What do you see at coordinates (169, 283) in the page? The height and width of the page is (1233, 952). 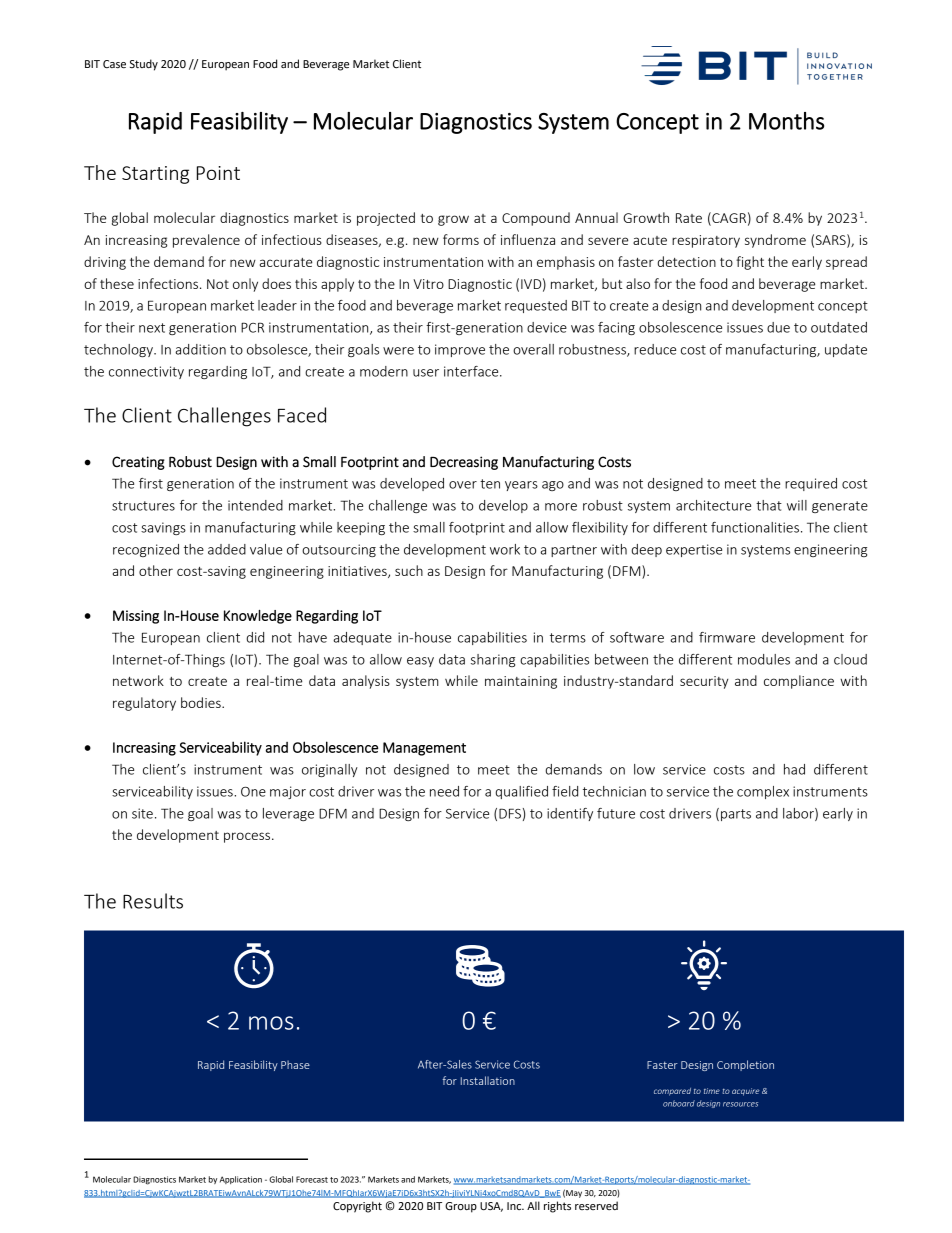 I see `infections` at bounding box center [169, 283].
